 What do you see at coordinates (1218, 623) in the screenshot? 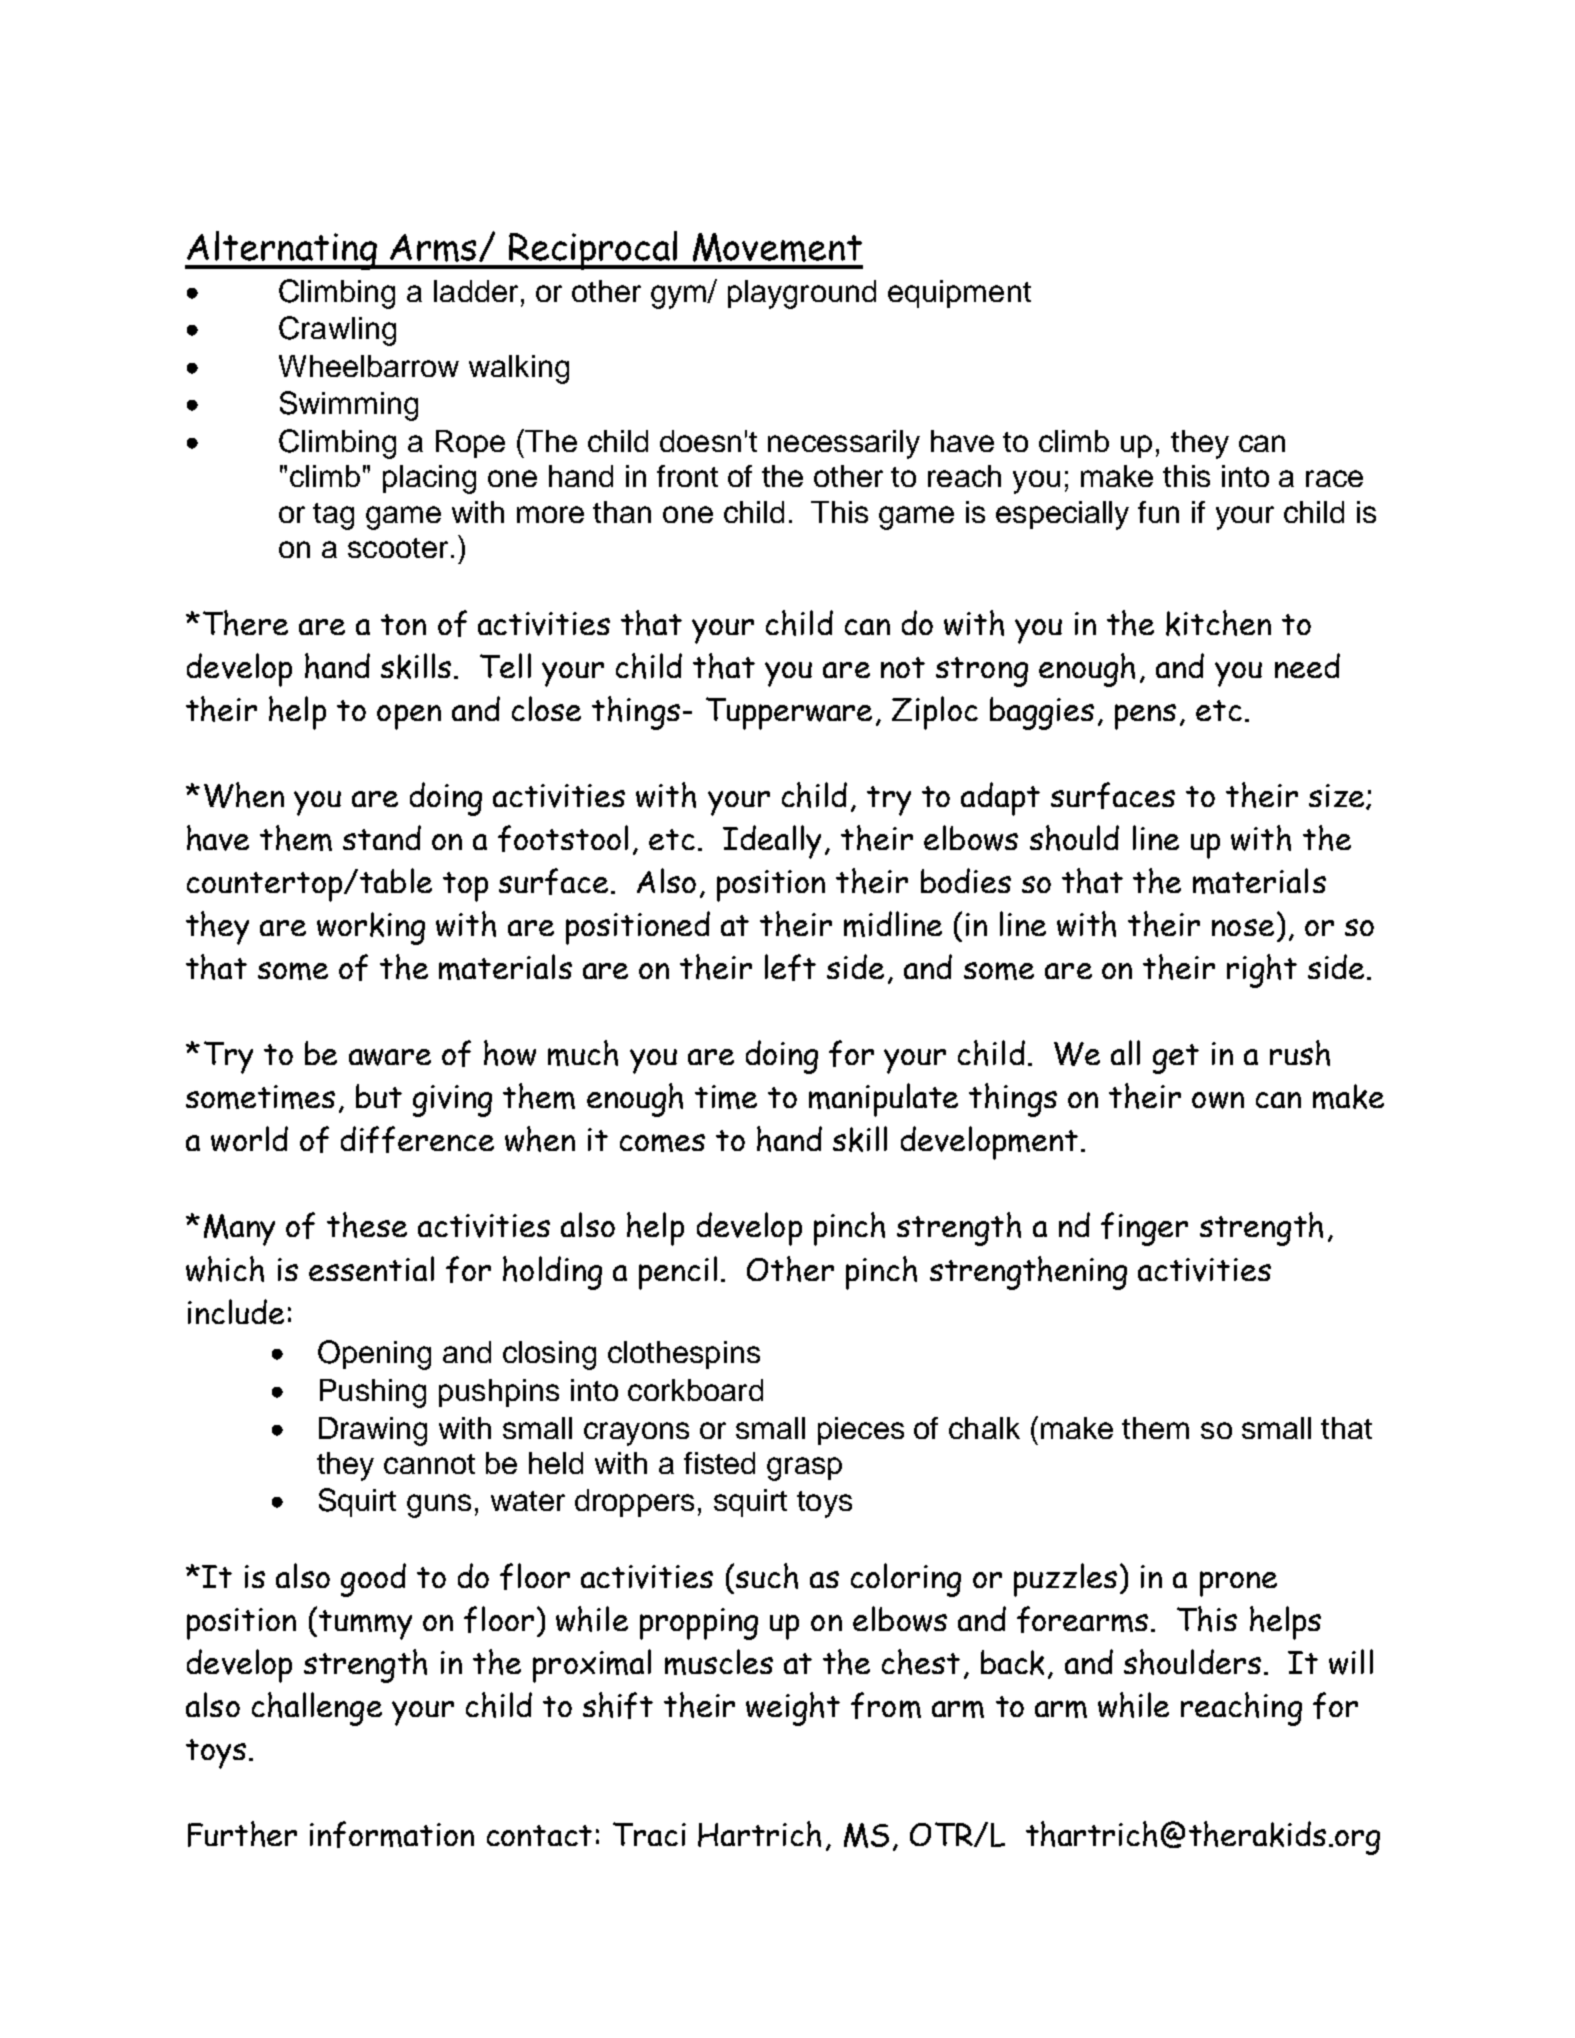
I see `kitchen` at bounding box center [1218, 623].
